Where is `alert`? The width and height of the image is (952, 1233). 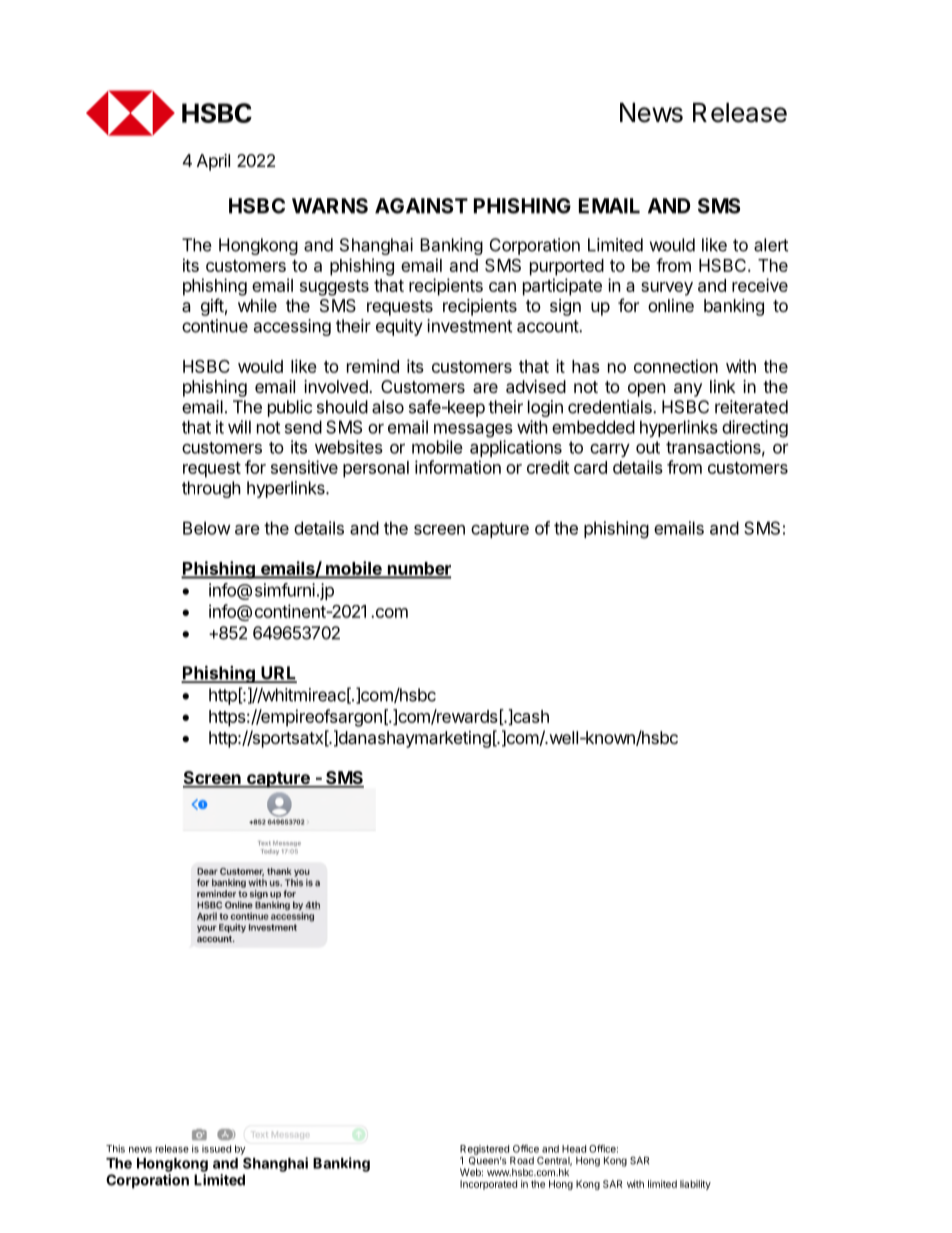 alert is located at coordinates (771, 245).
